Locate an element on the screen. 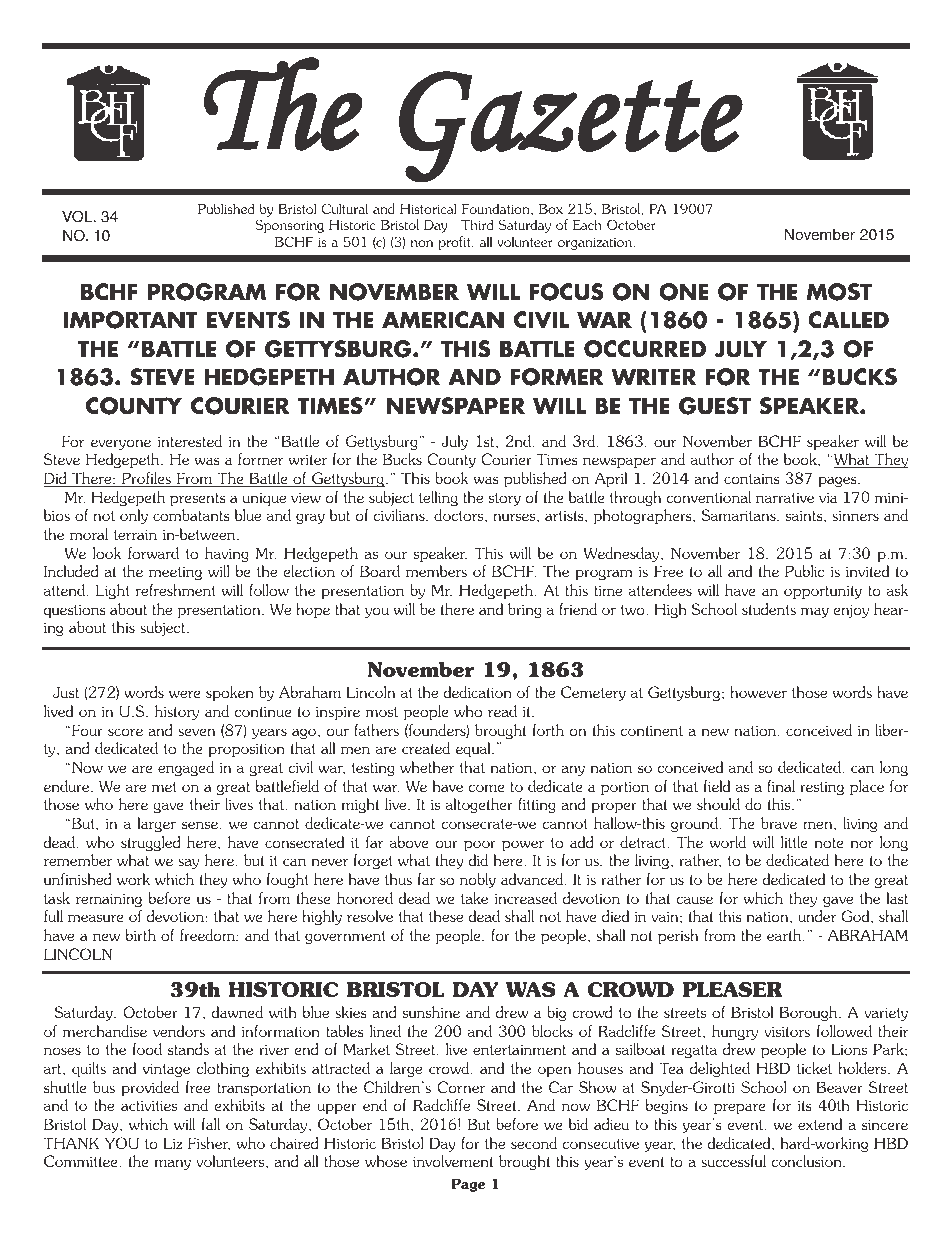  however is located at coordinates (758, 692).
